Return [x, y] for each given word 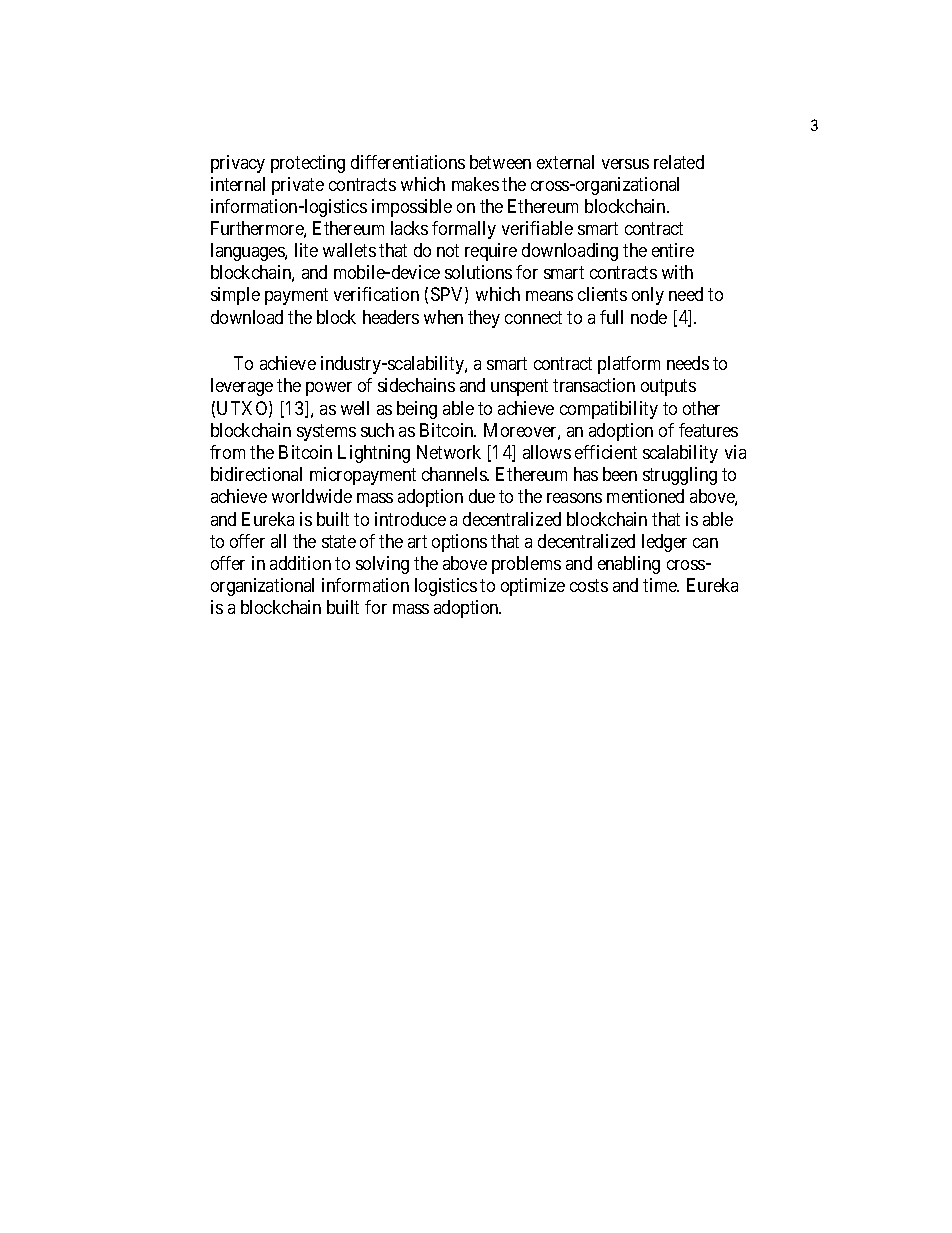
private [298, 186]
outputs [668, 388]
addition [300, 563]
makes [475, 184]
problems [526, 565]
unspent [519, 388]
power [329, 389]
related [679, 162]
